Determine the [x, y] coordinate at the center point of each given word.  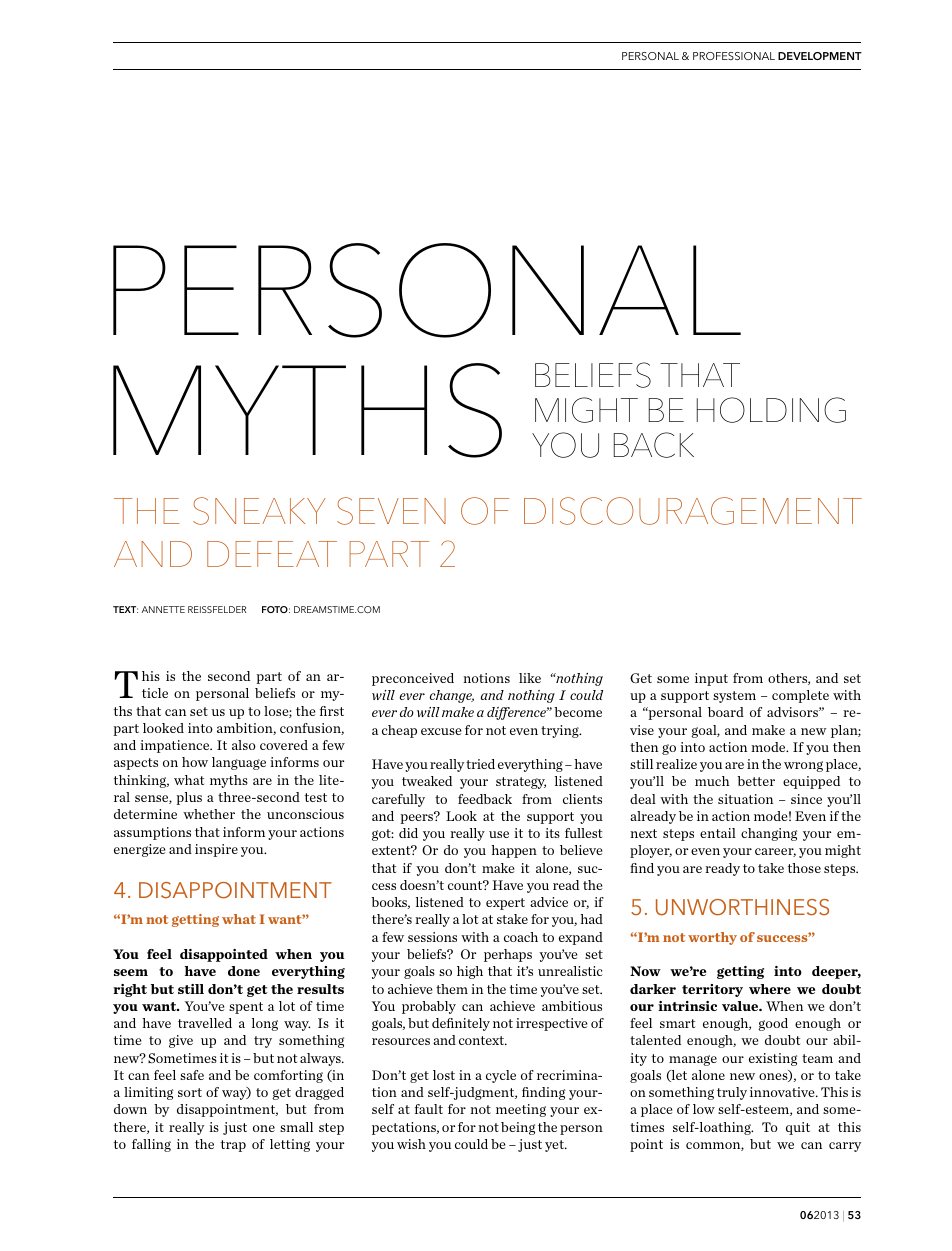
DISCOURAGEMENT [693, 511]
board [726, 712]
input [711, 679]
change [452, 696]
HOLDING [771, 410]
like [530, 678]
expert [505, 904]
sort [190, 1092]
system [734, 697]
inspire [216, 850]
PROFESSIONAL [734, 56]
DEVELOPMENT [820, 56]
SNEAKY [259, 511]
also [244, 745]
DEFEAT [272, 554]
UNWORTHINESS [742, 907]
